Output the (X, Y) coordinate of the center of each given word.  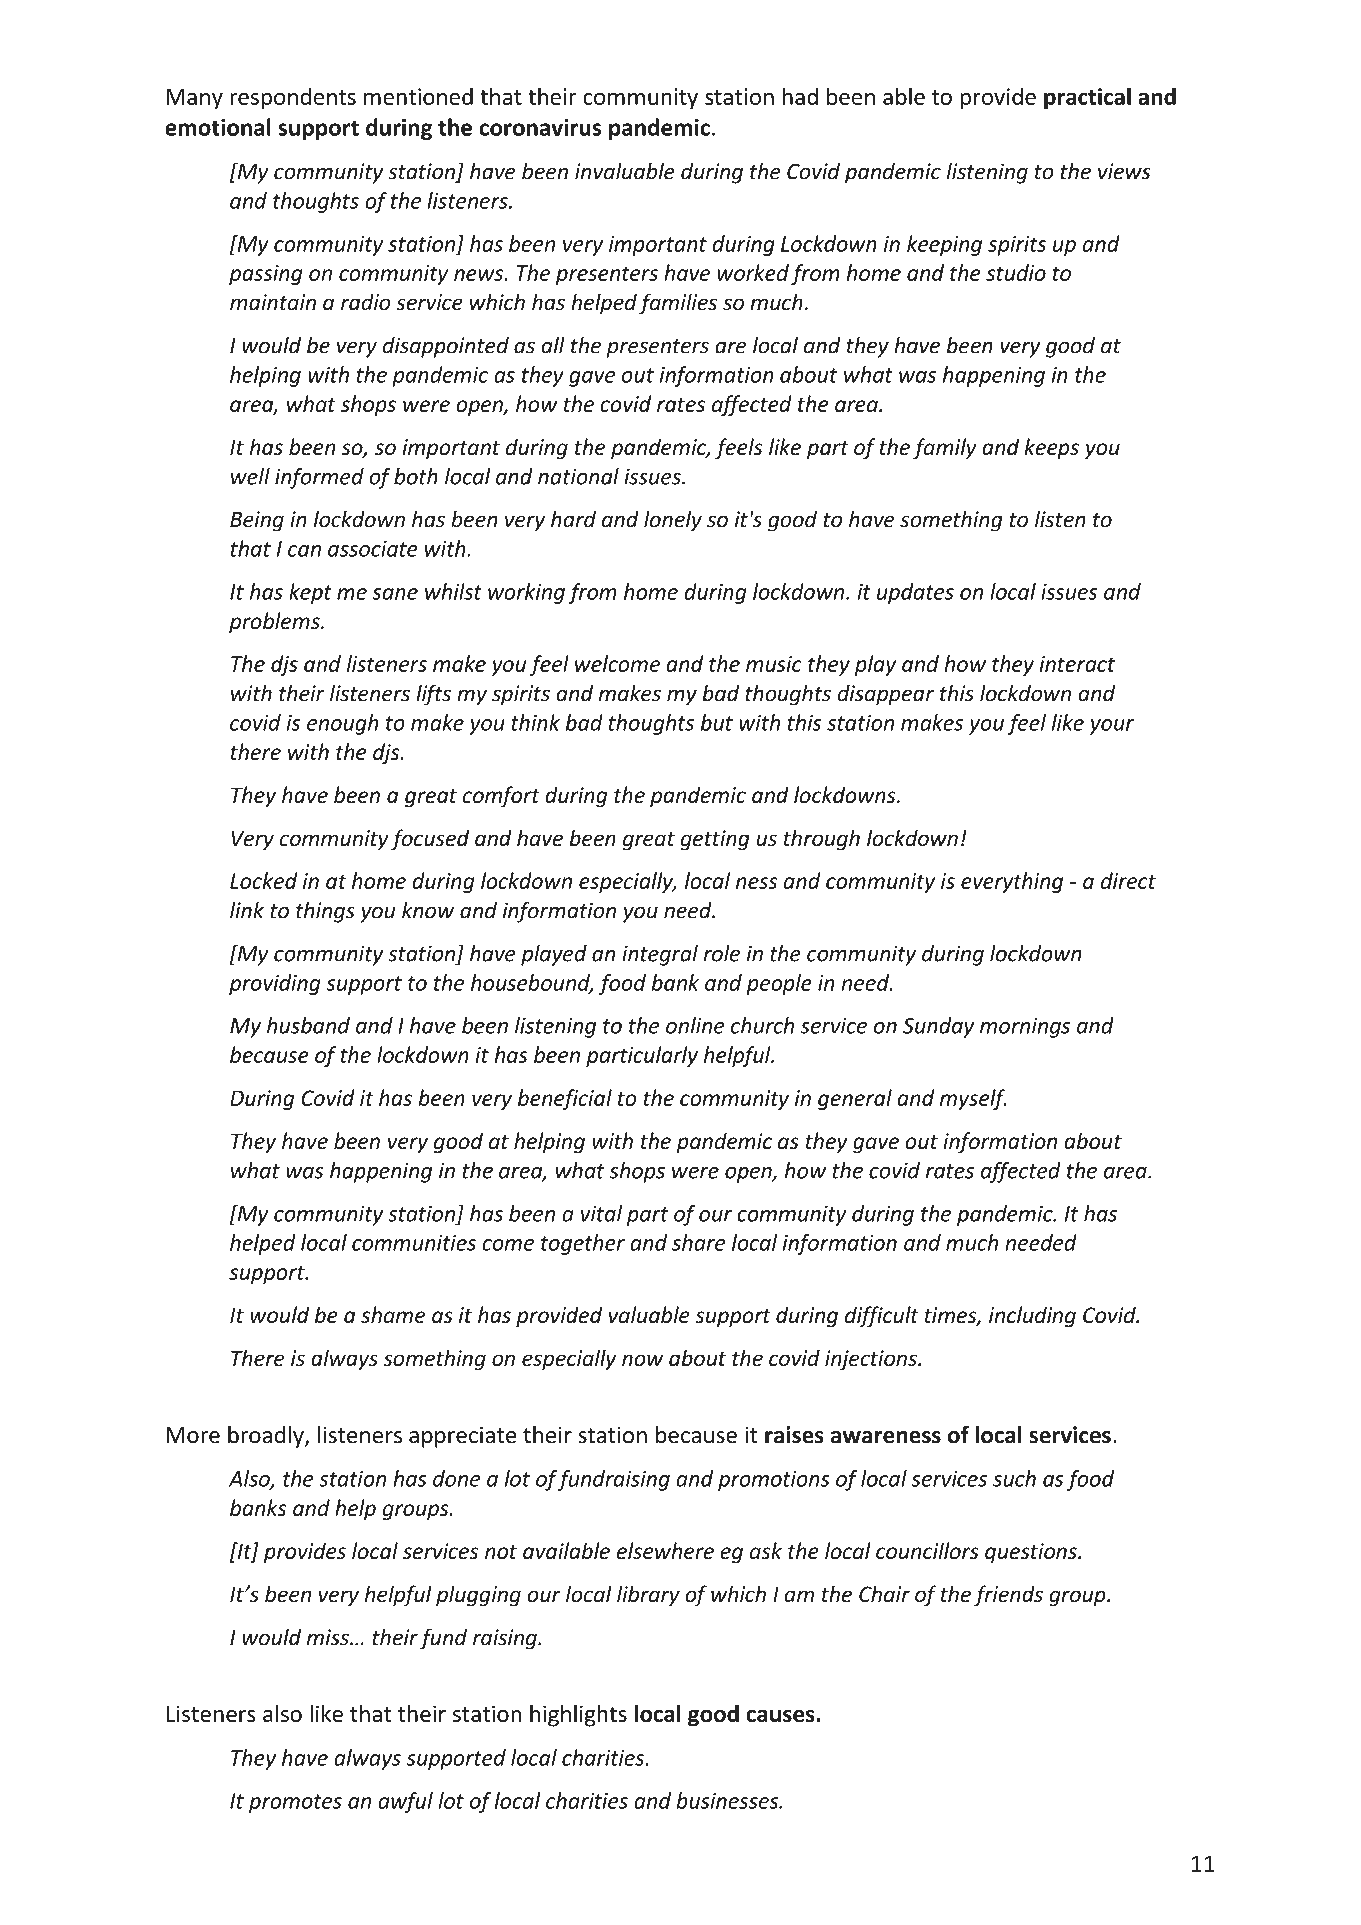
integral (660, 955)
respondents (293, 98)
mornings (1025, 1027)
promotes (295, 1803)
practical (1087, 98)
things (325, 912)
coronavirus (540, 127)
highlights (578, 1715)
